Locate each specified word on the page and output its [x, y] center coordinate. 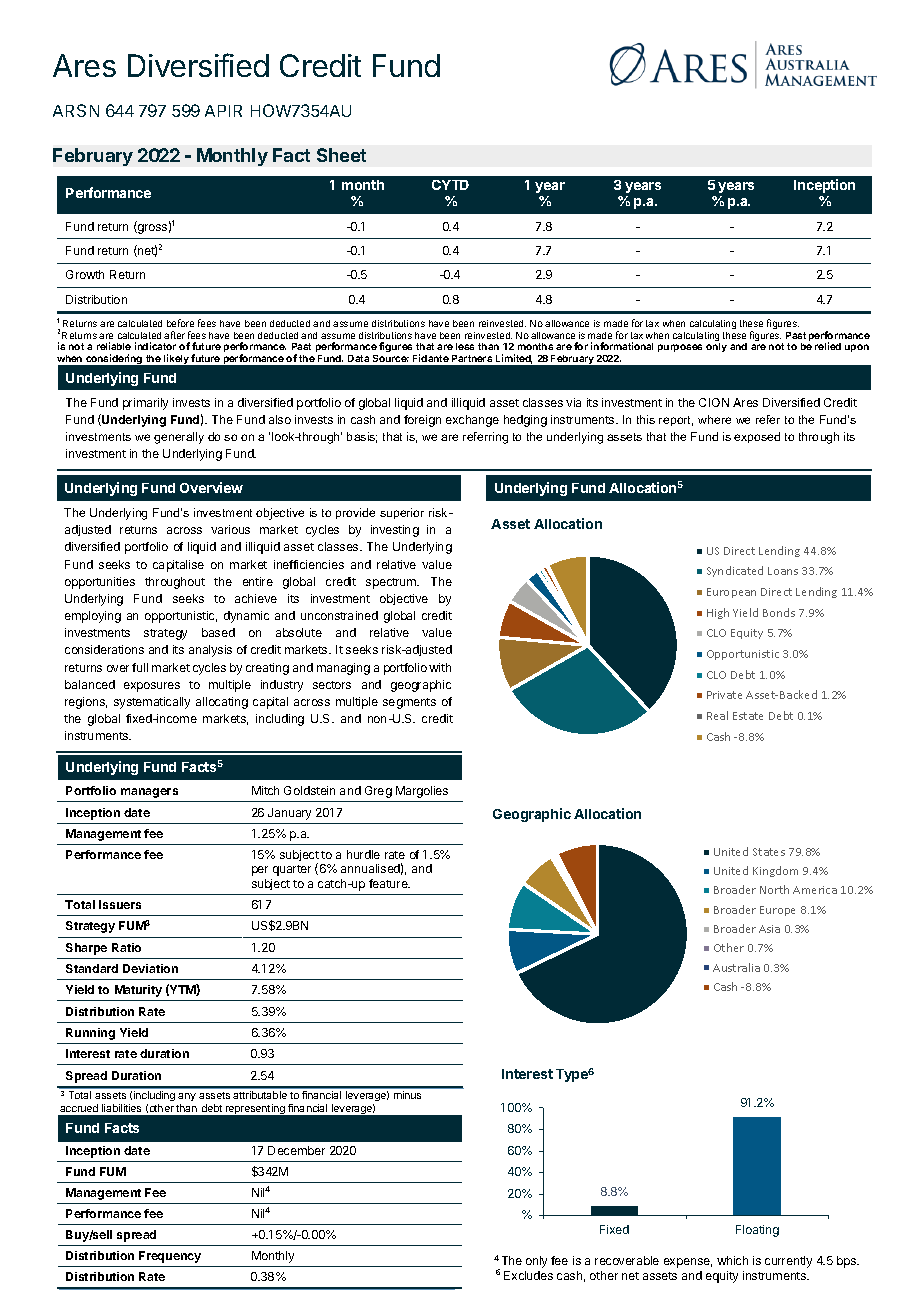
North [774, 889]
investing [395, 531]
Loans [783, 571]
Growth [85, 274]
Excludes [528, 1275]
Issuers [120, 904]
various [230, 529]
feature [389, 883]
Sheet [341, 155]
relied [828, 346]
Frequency [170, 1257]
